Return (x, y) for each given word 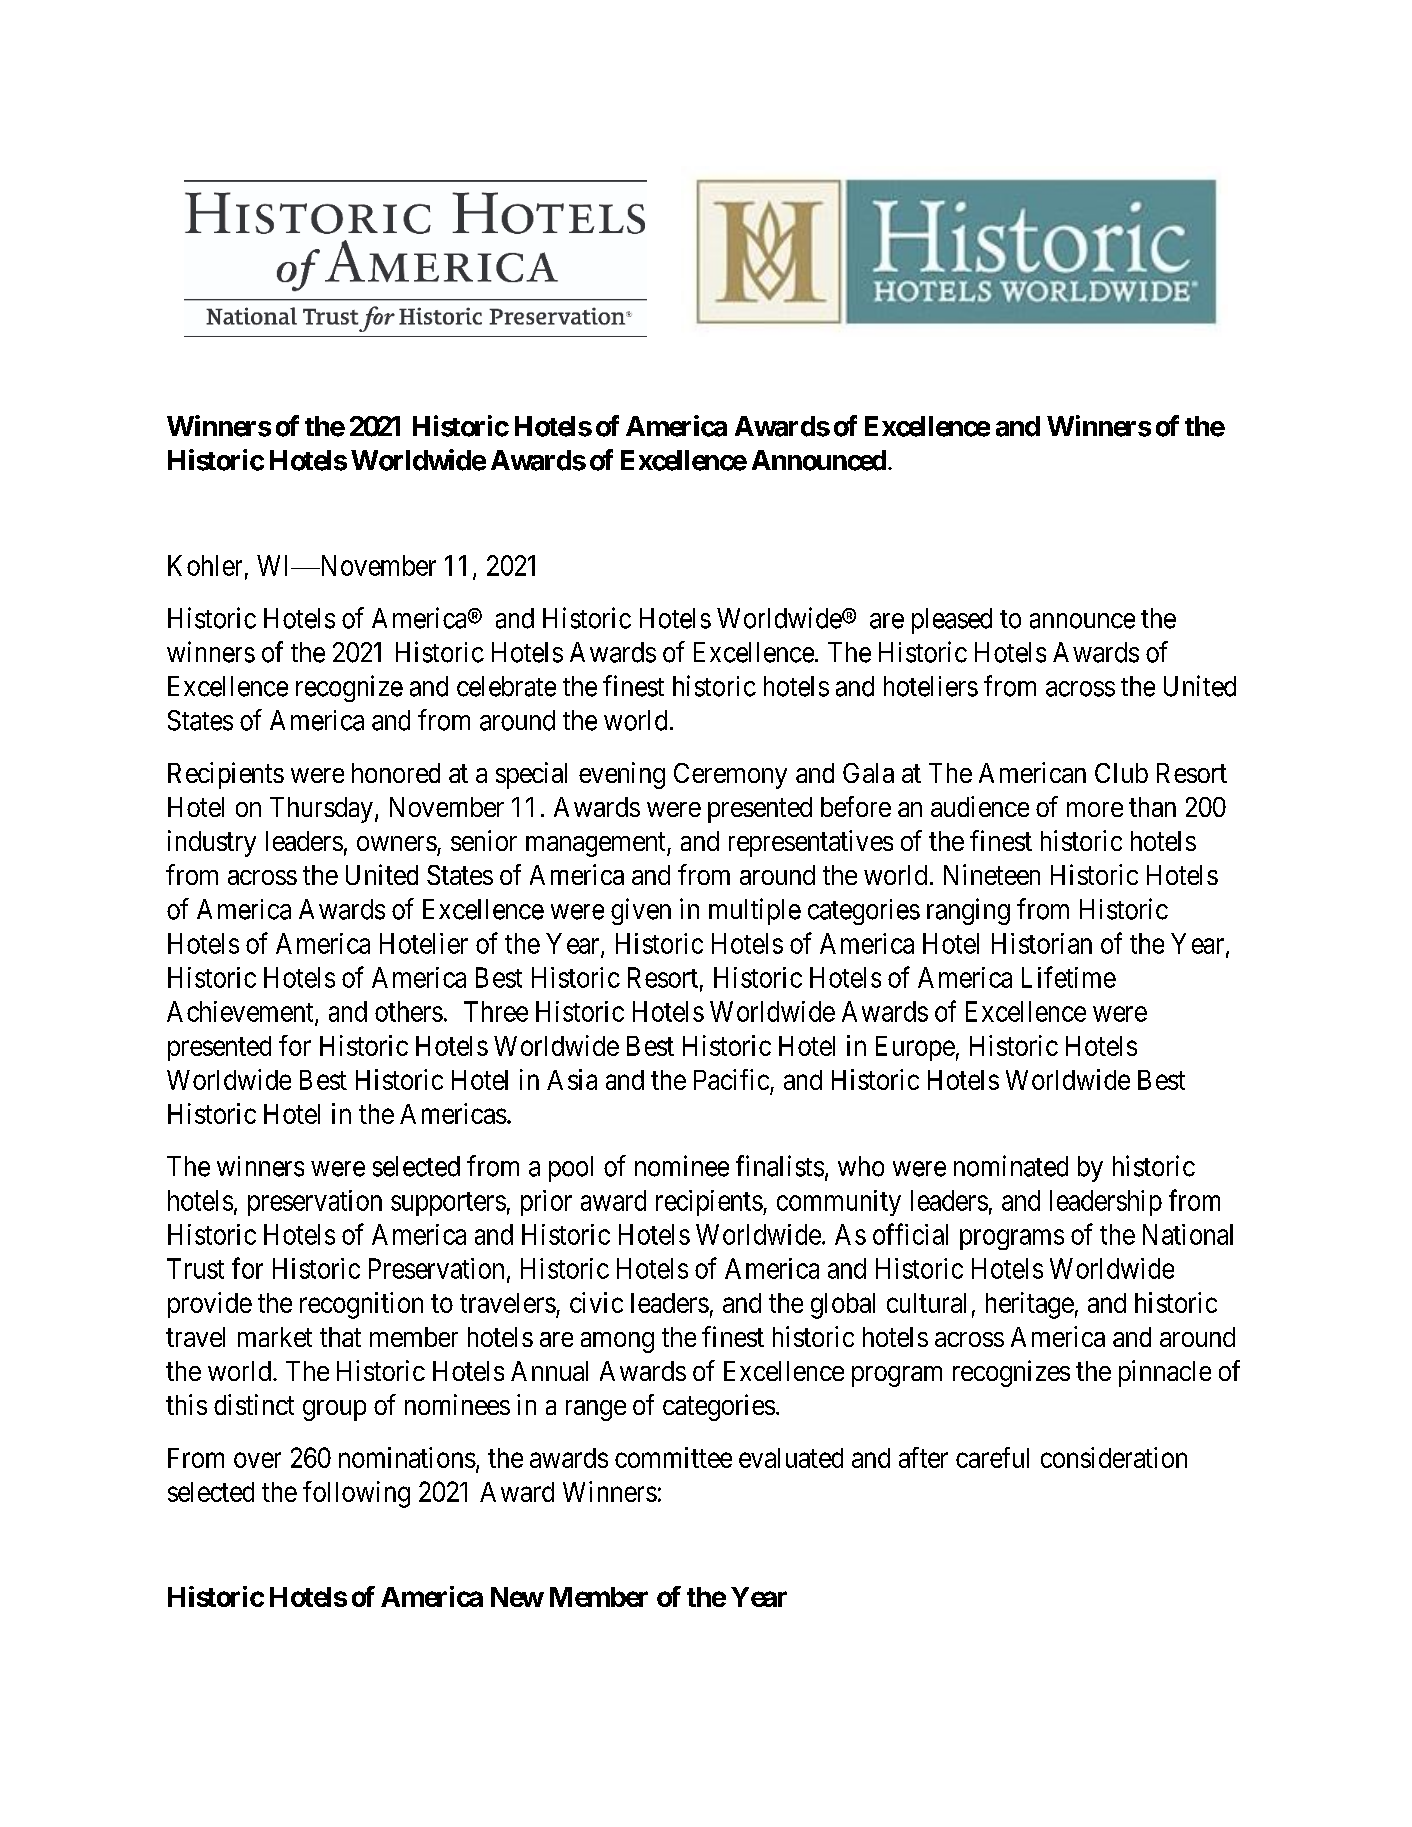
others (409, 1011)
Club (1121, 773)
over (257, 1460)
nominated (1011, 1166)
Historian (1042, 943)
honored (396, 773)
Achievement (241, 1012)
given (641, 911)
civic (596, 1302)
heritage (1030, 1305)
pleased (952, 621)
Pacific (731, 1079)
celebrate (506, 686)
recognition (361, 1305)
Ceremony (730, 776)
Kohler (205, 565)
